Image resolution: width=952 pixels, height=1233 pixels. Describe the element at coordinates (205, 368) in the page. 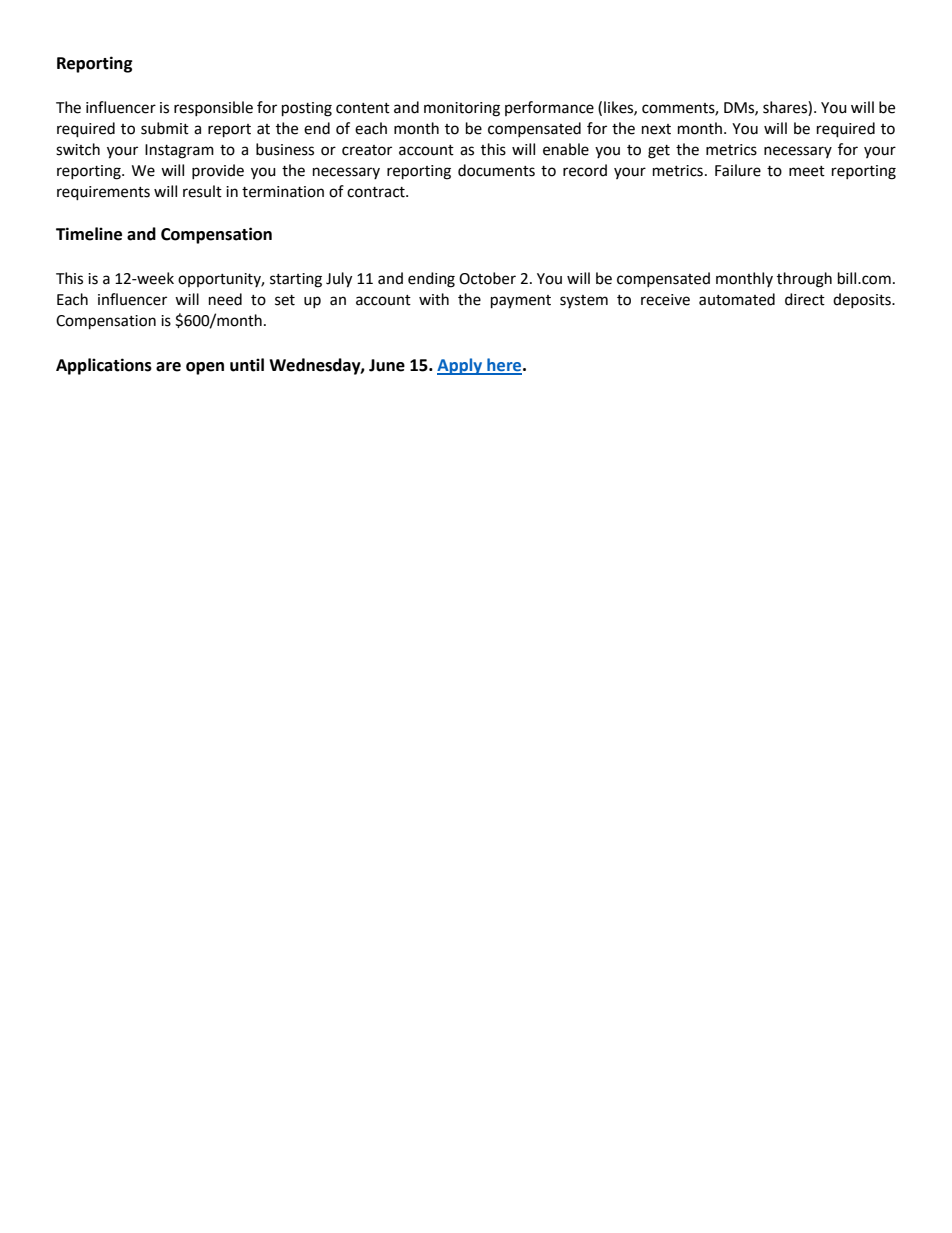

I see `open` at that location.
